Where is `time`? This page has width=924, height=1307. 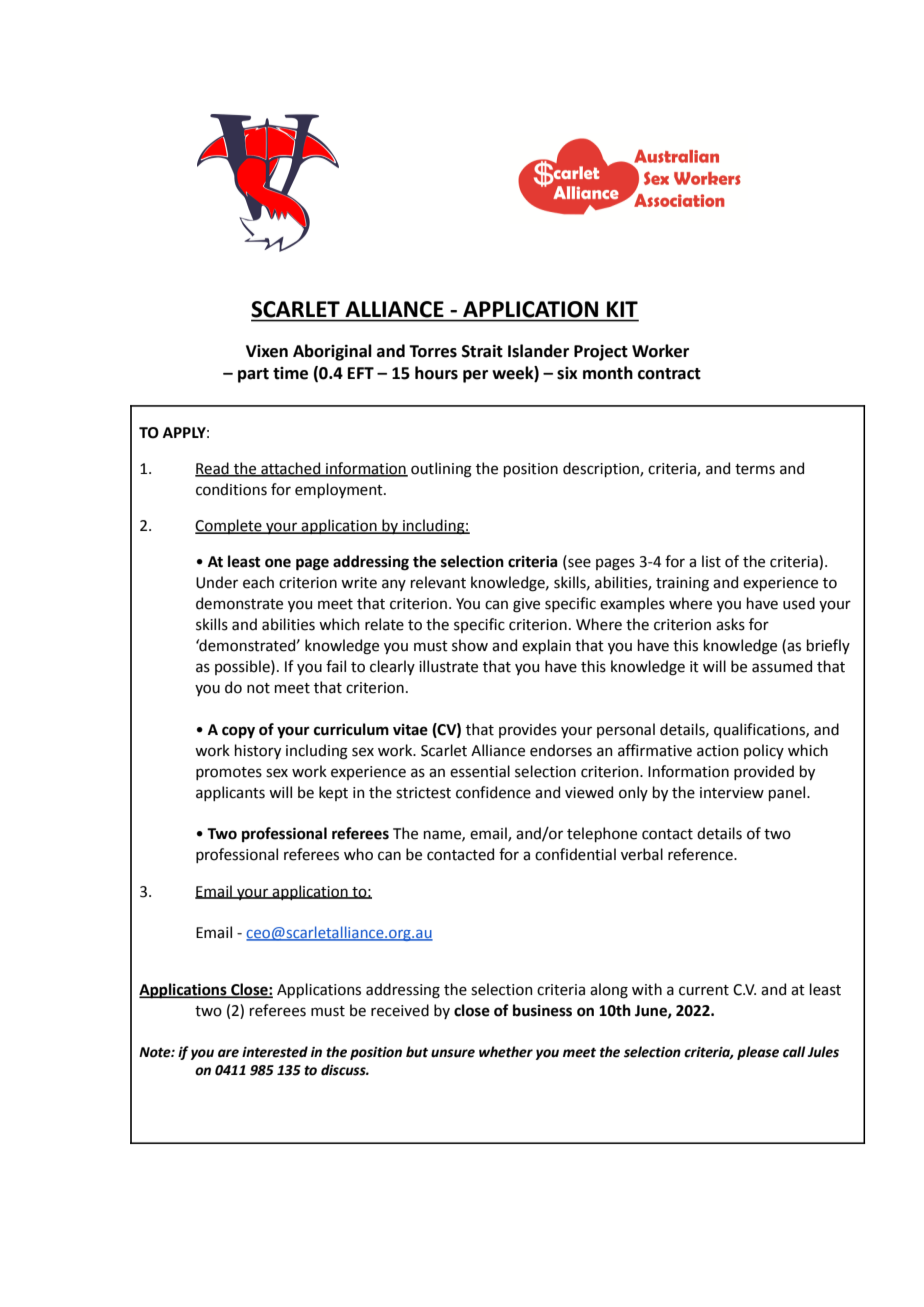 time is located at coordinates (290, 373).
